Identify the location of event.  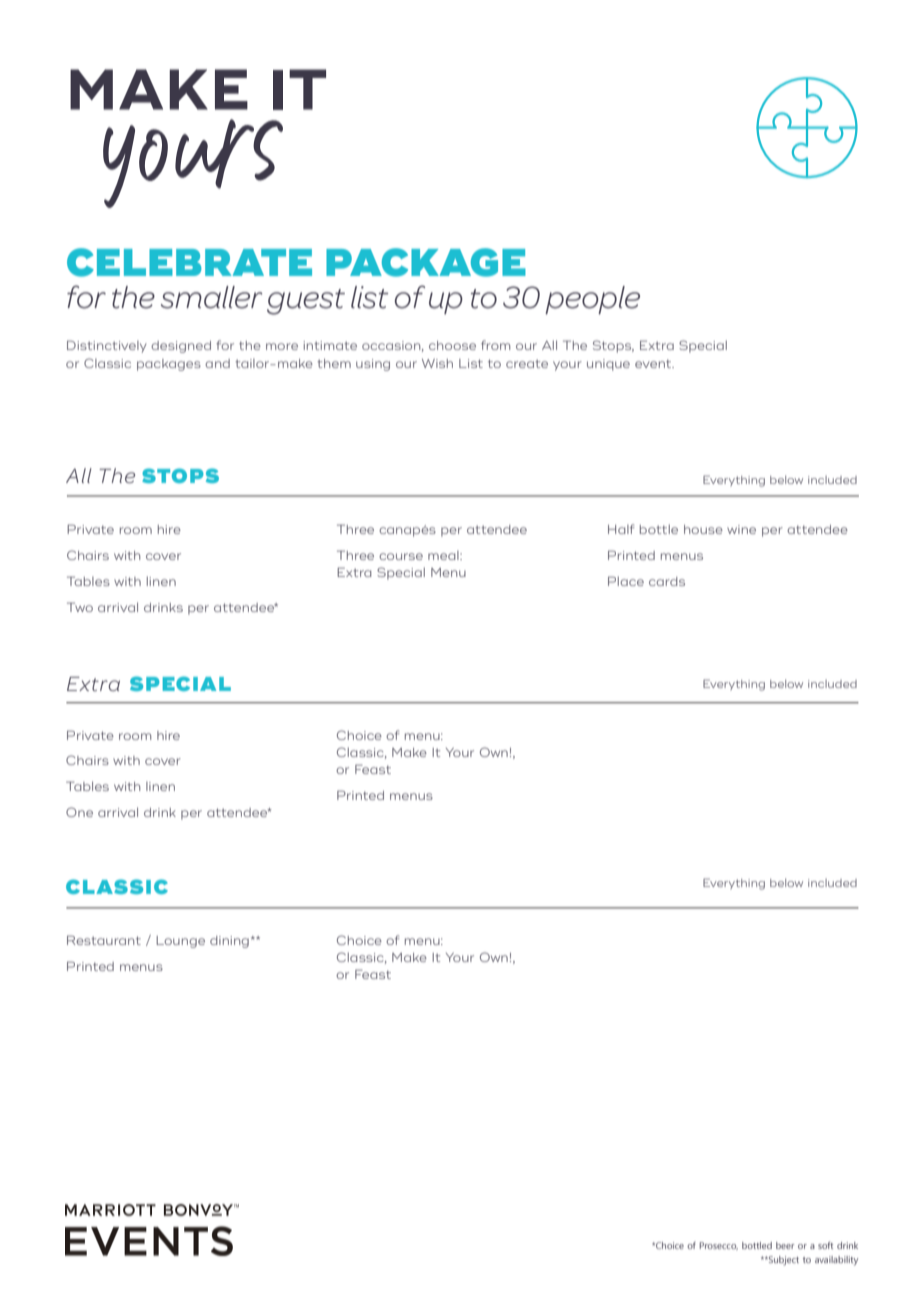
(654, 364).
